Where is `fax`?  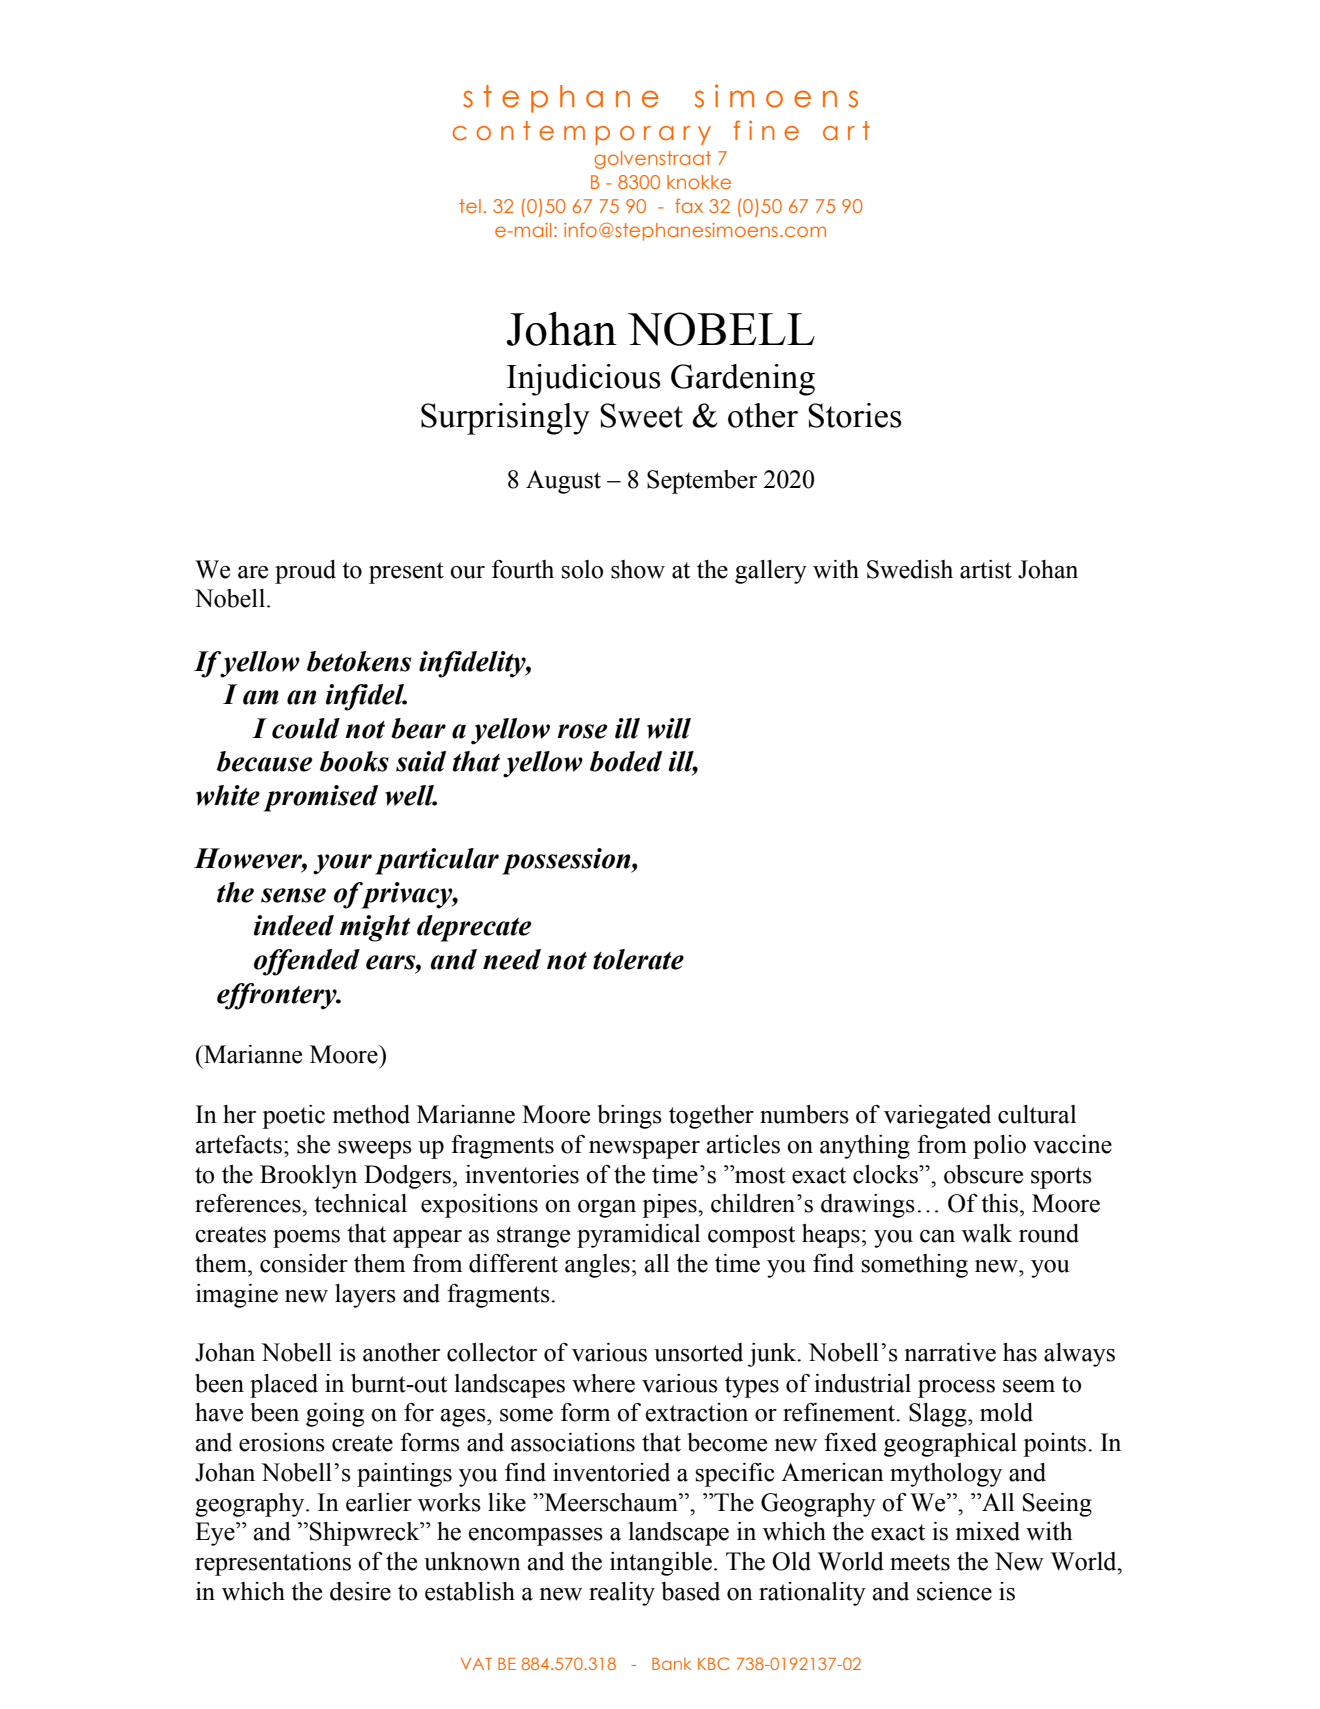 fax is located at coordinates (689, 206).
